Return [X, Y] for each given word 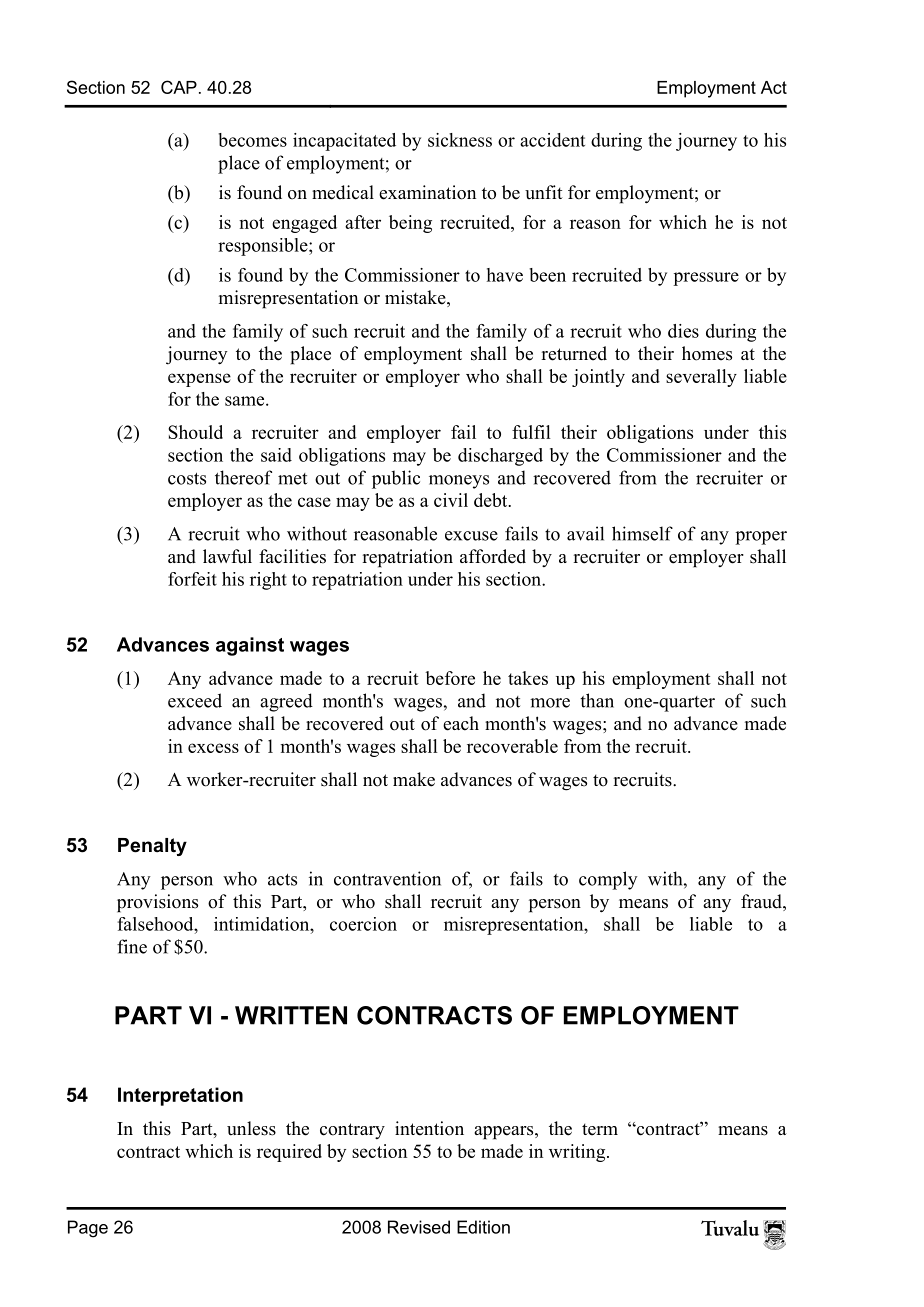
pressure [706, 279]
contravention [387, 878]
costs [187, 479]
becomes [252, 140]
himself [642, 533]
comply [608, 880]
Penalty [152, 847]
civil [451, 500]
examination [427, 192]
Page [88, 1229]
